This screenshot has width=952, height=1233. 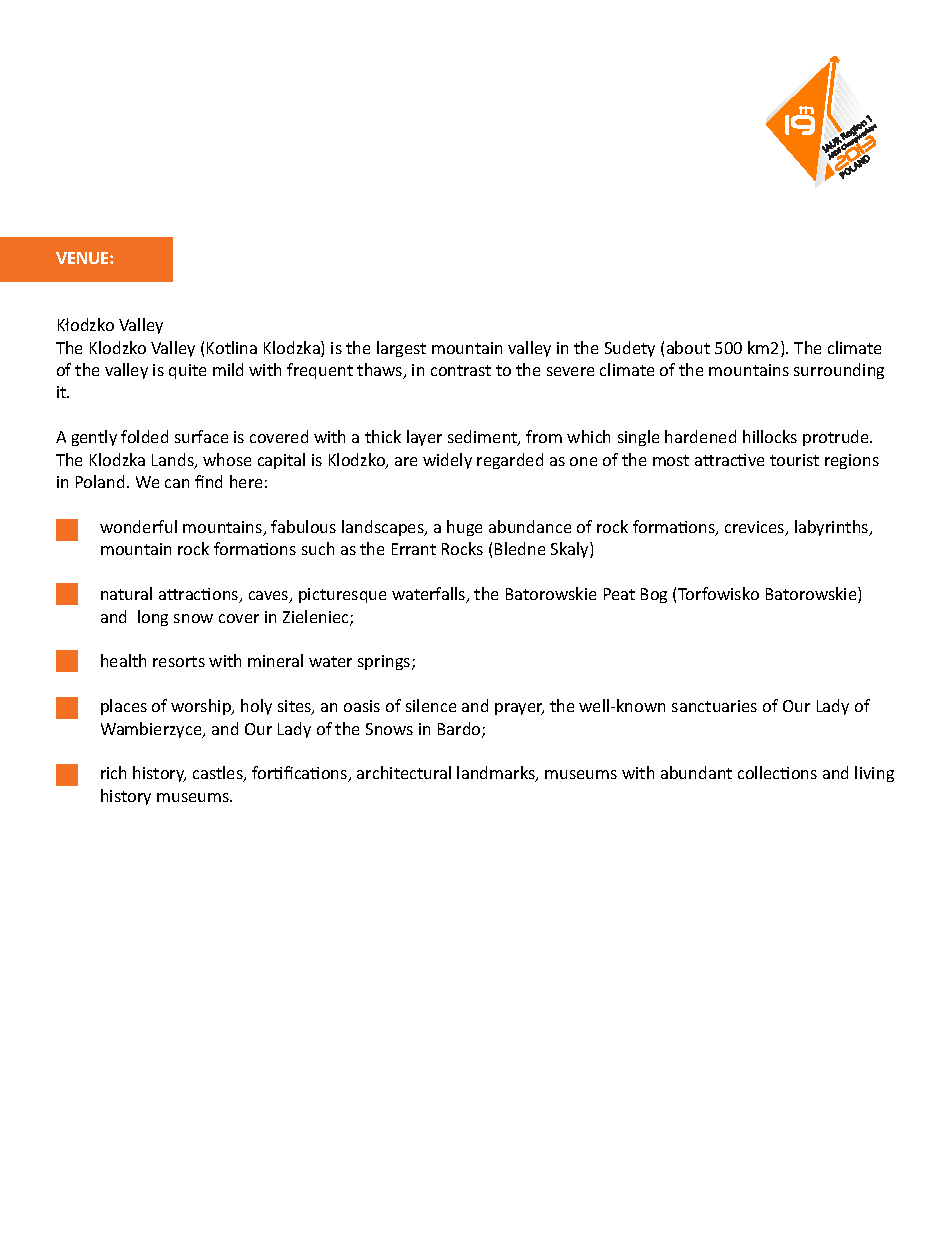 What do you see at coordinates (688, 347) in the screenshot?
I see `about` at bounding box center [688, 347].
